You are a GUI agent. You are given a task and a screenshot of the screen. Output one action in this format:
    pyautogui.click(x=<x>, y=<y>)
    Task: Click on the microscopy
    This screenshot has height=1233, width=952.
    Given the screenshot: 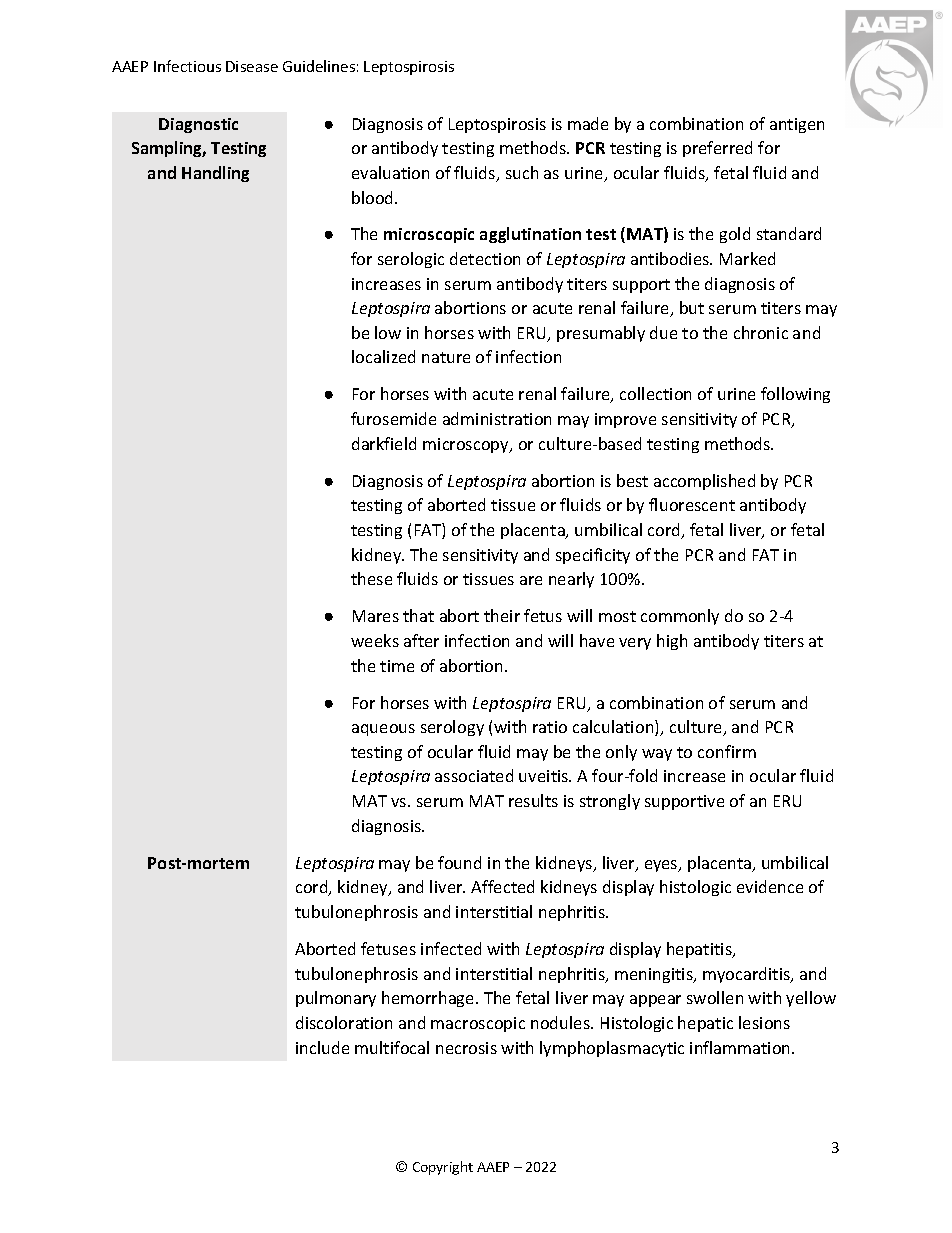 What is the action you would take?
    pyautogui.click(x=467, y=445)
